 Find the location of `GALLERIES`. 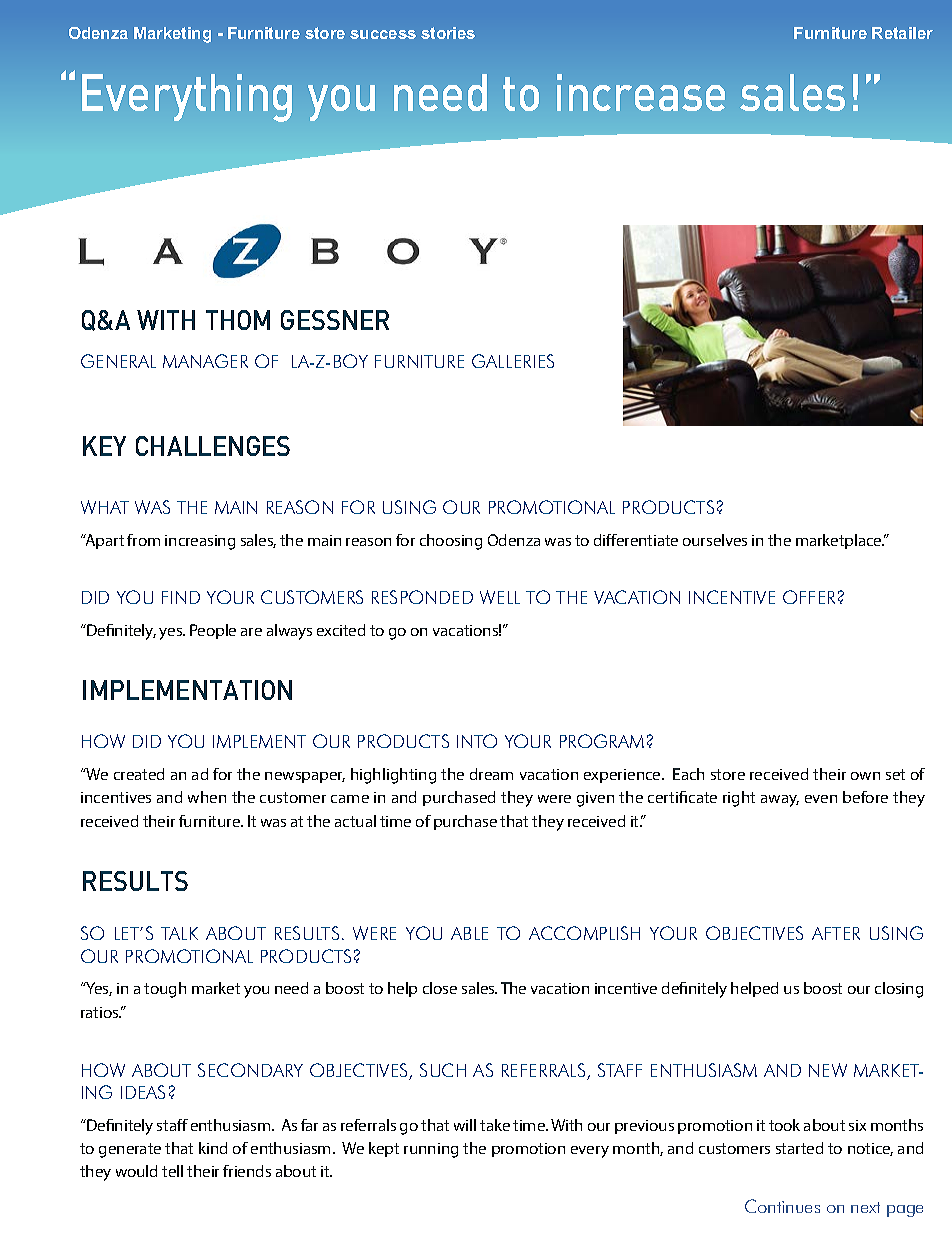

GALLERIES is located at coordinates (513, 361).
